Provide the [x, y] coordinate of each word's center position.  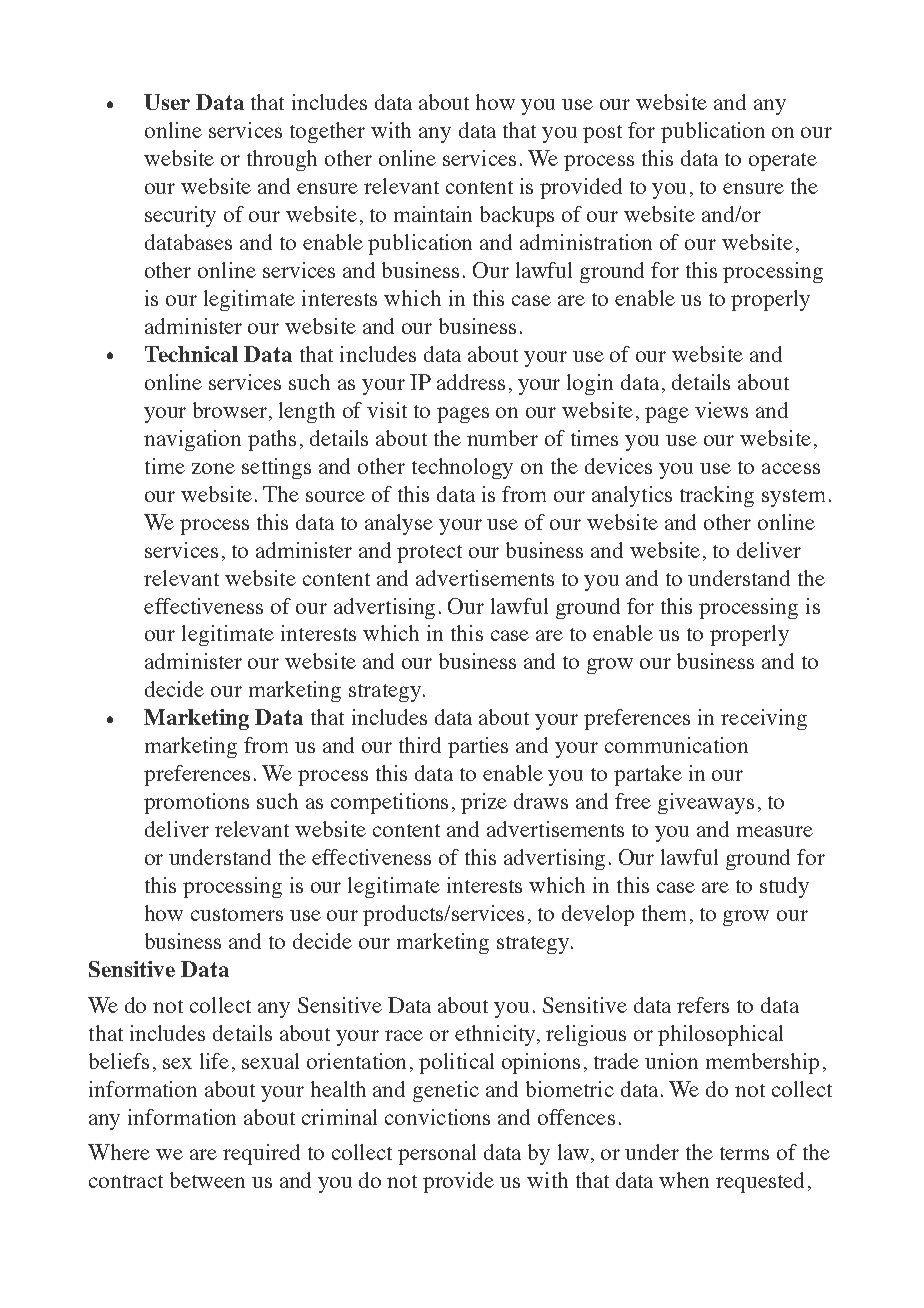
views [721, 410]
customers [237, 914]
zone [213, 468]
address [471, 382]
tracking [717, 496]
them [664, 913]
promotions [196, 803]
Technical [191, 354]
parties [478, 747]
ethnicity [496, 1035]
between [207, 1180]
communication [676, 745]
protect [429, 554]
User [167, 102]
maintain [433, 214]
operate [783, 162]
